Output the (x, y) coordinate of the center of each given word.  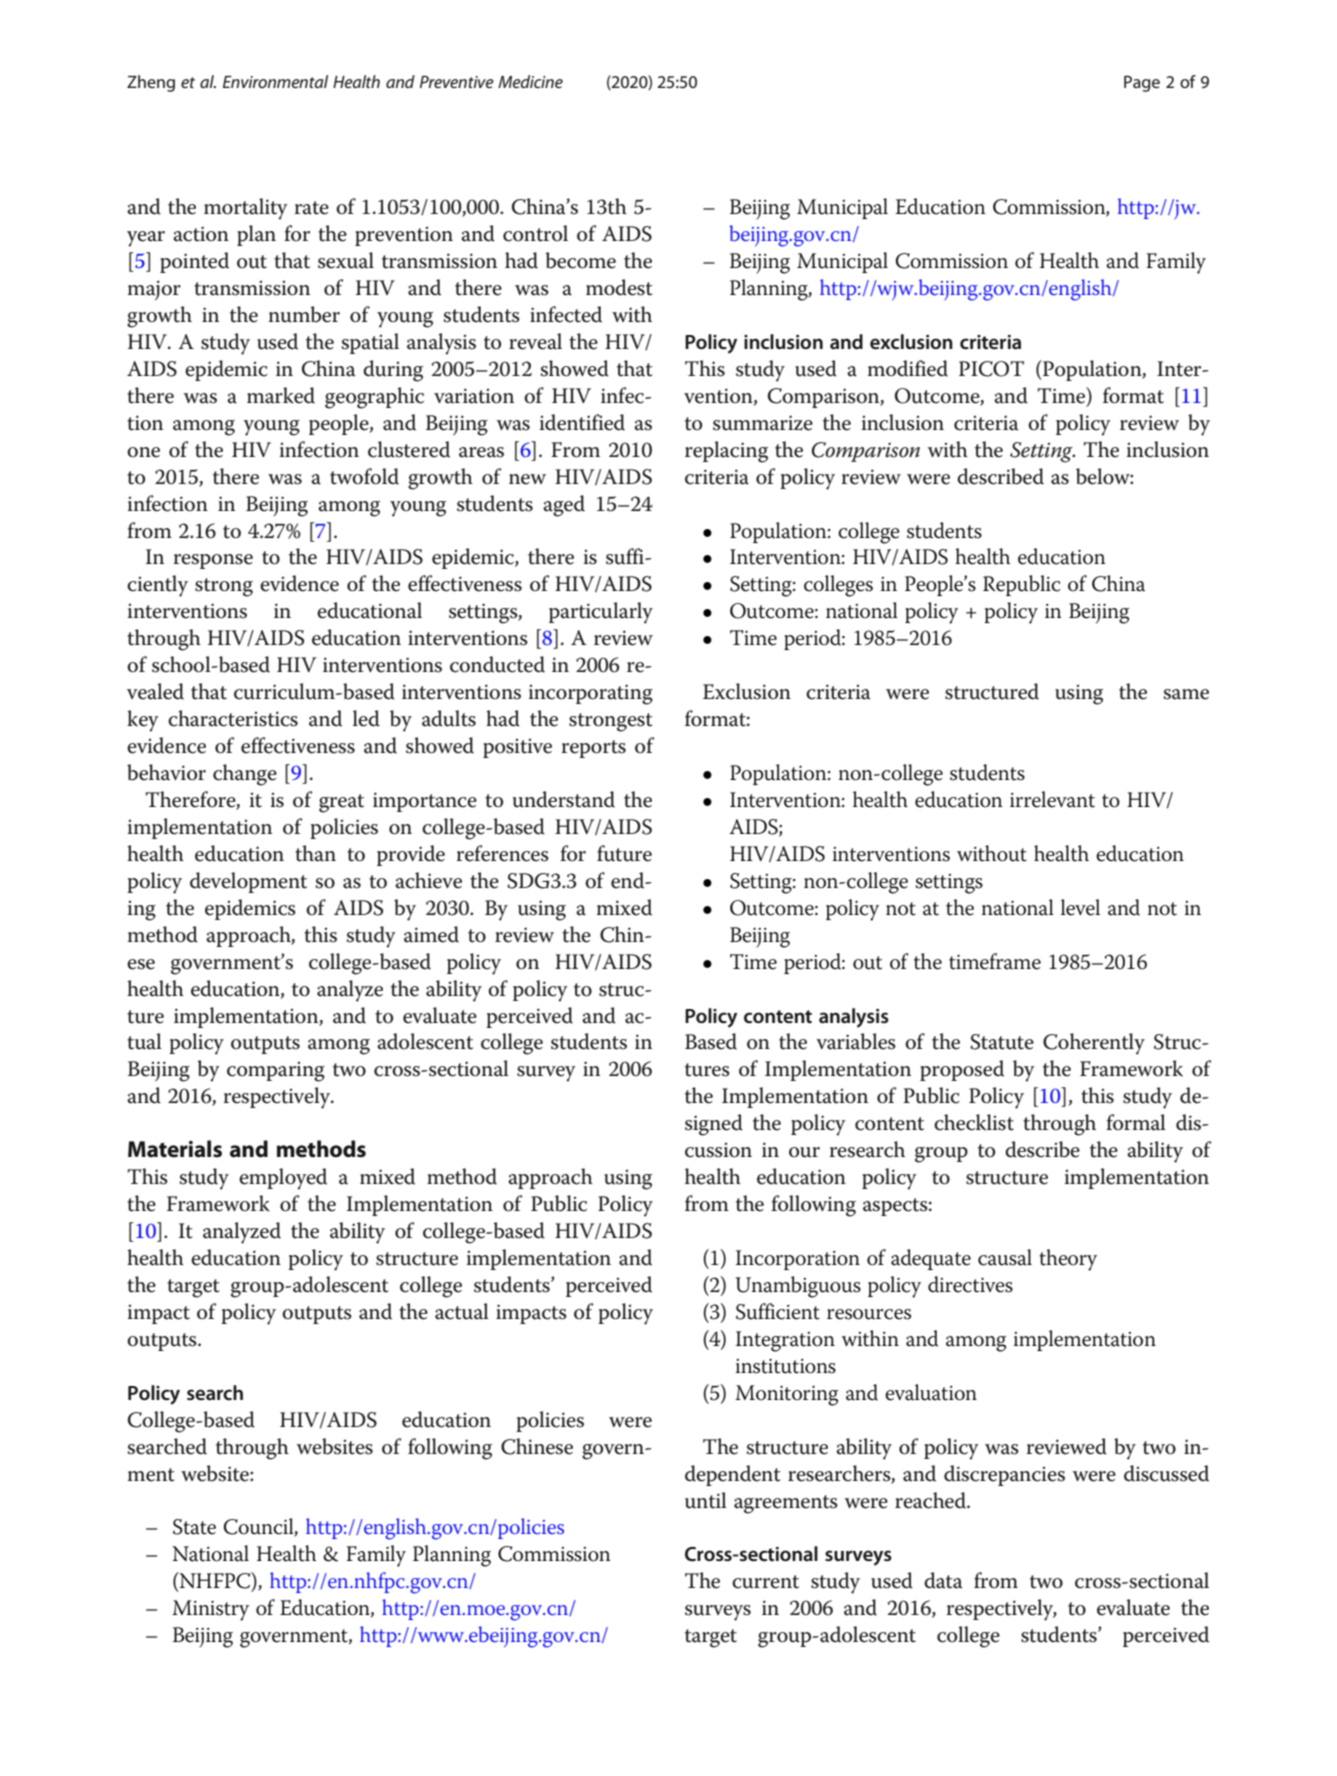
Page (1142, 83)
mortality (246, 209)
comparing (276, 1071)
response (213, 561)
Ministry (210, 1610)
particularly (601, 613)
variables (856, 1041)
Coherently (1094, 1044)
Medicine (530, 81)
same (1186, 694)
